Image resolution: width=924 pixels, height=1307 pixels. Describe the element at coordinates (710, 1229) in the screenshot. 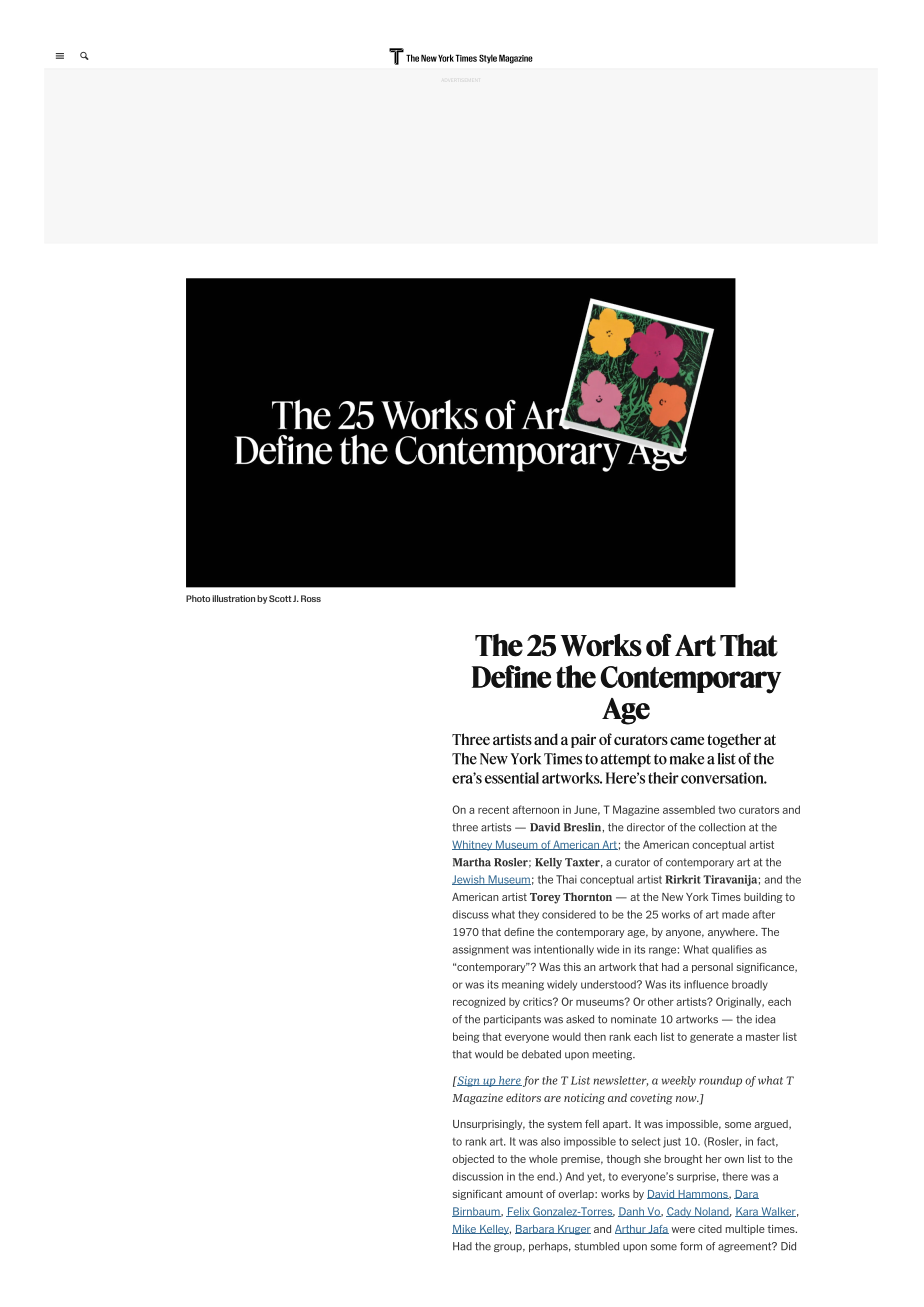

I see `cited` at that location.
